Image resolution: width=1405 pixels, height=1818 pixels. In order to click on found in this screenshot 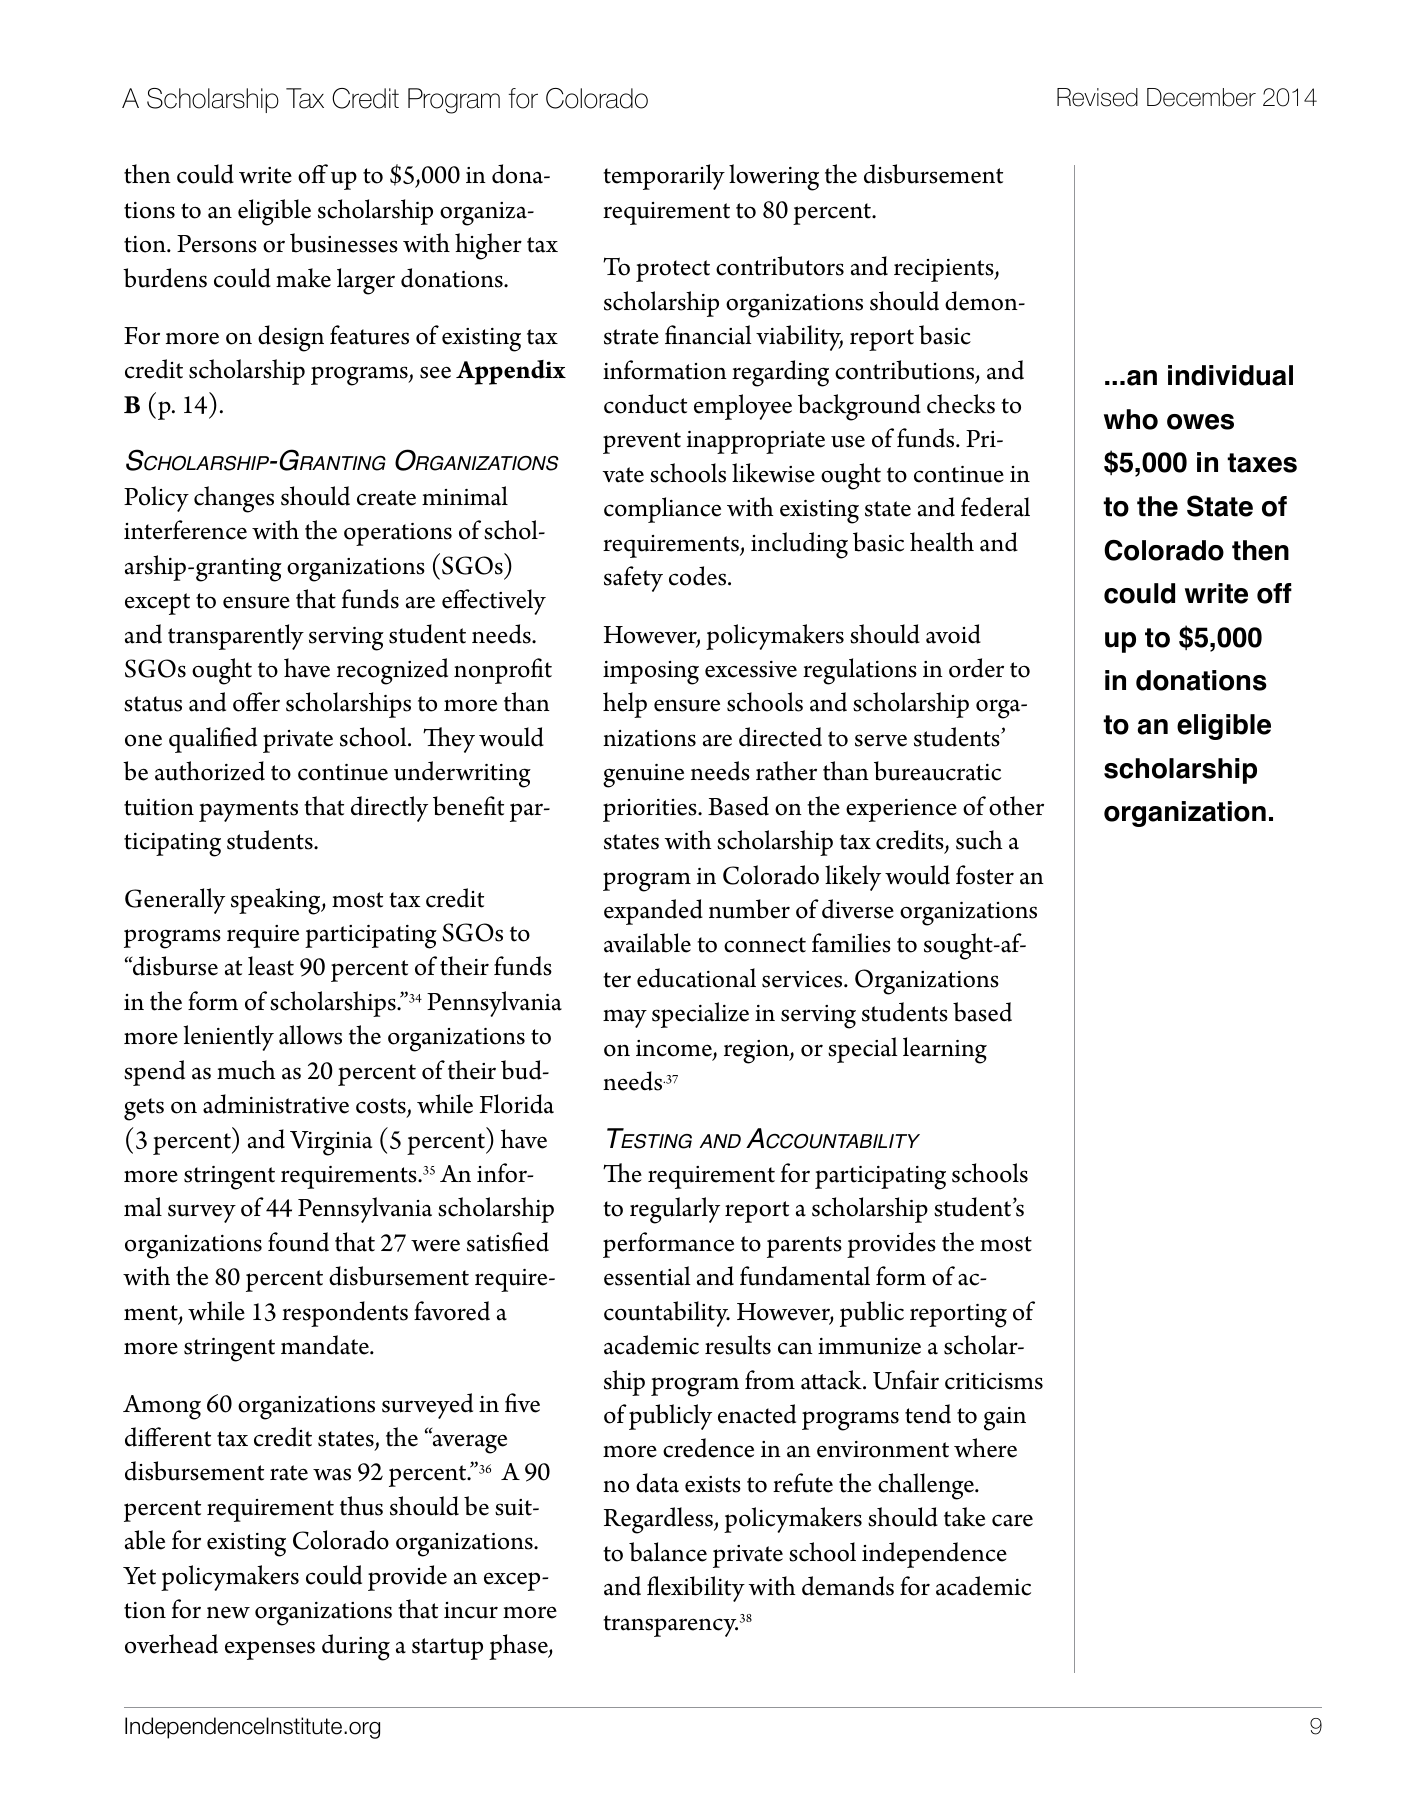, I will do `click(298, 1242)`.
